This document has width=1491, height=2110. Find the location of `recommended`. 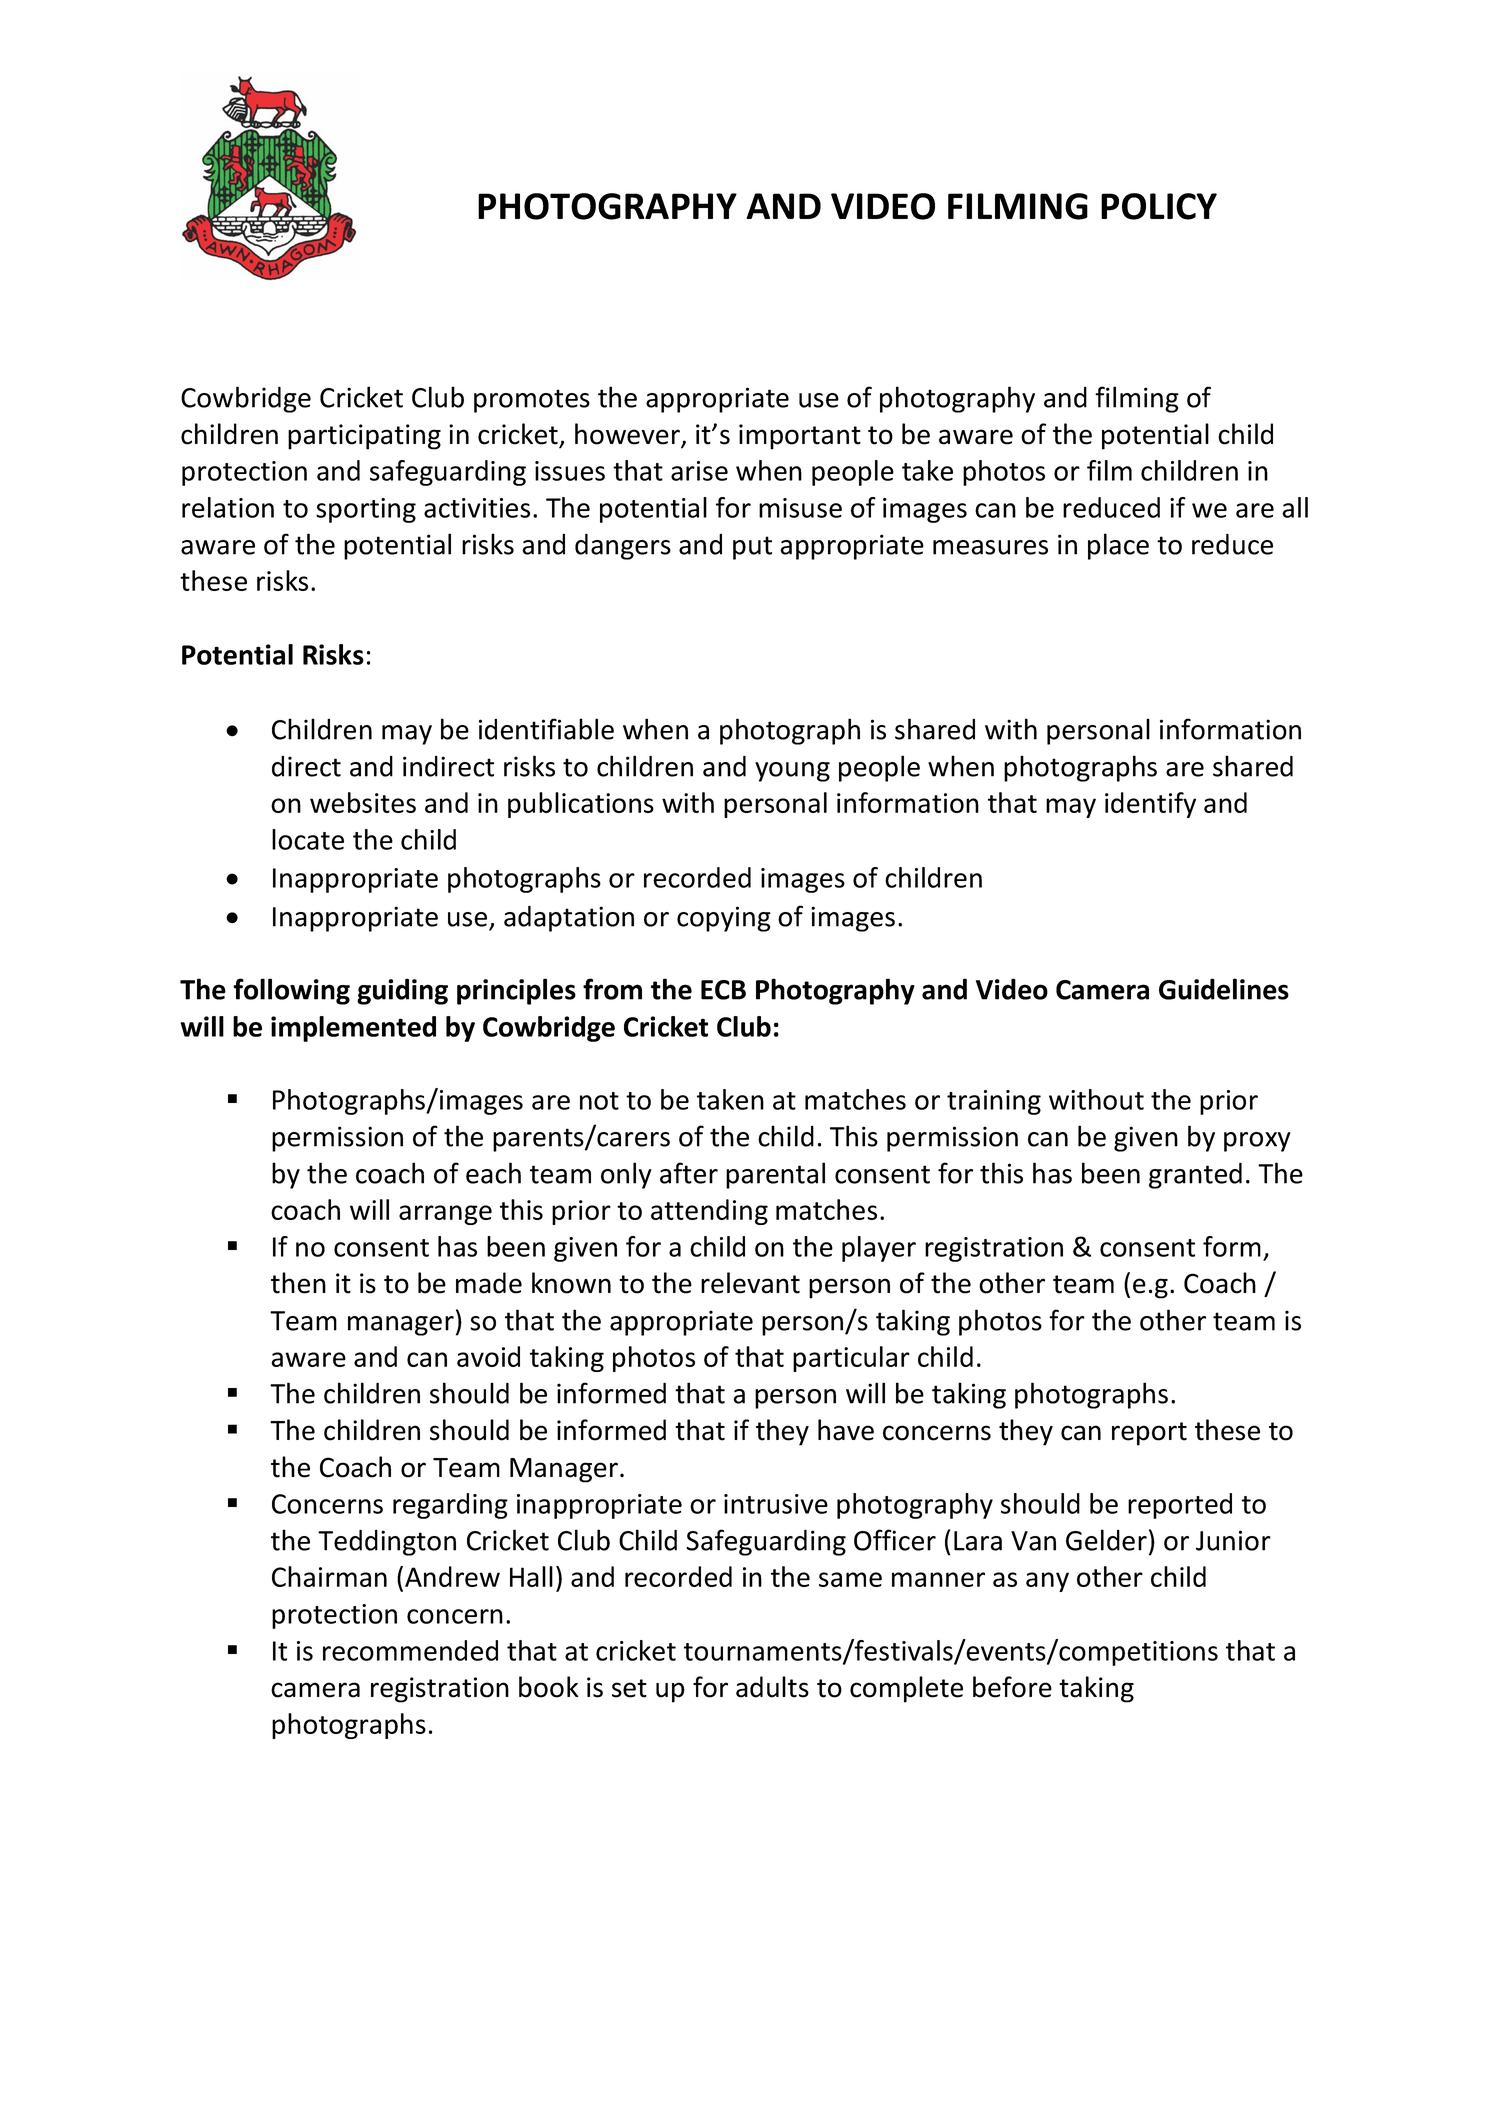

recommended is located at coordinates (410, 1650).
